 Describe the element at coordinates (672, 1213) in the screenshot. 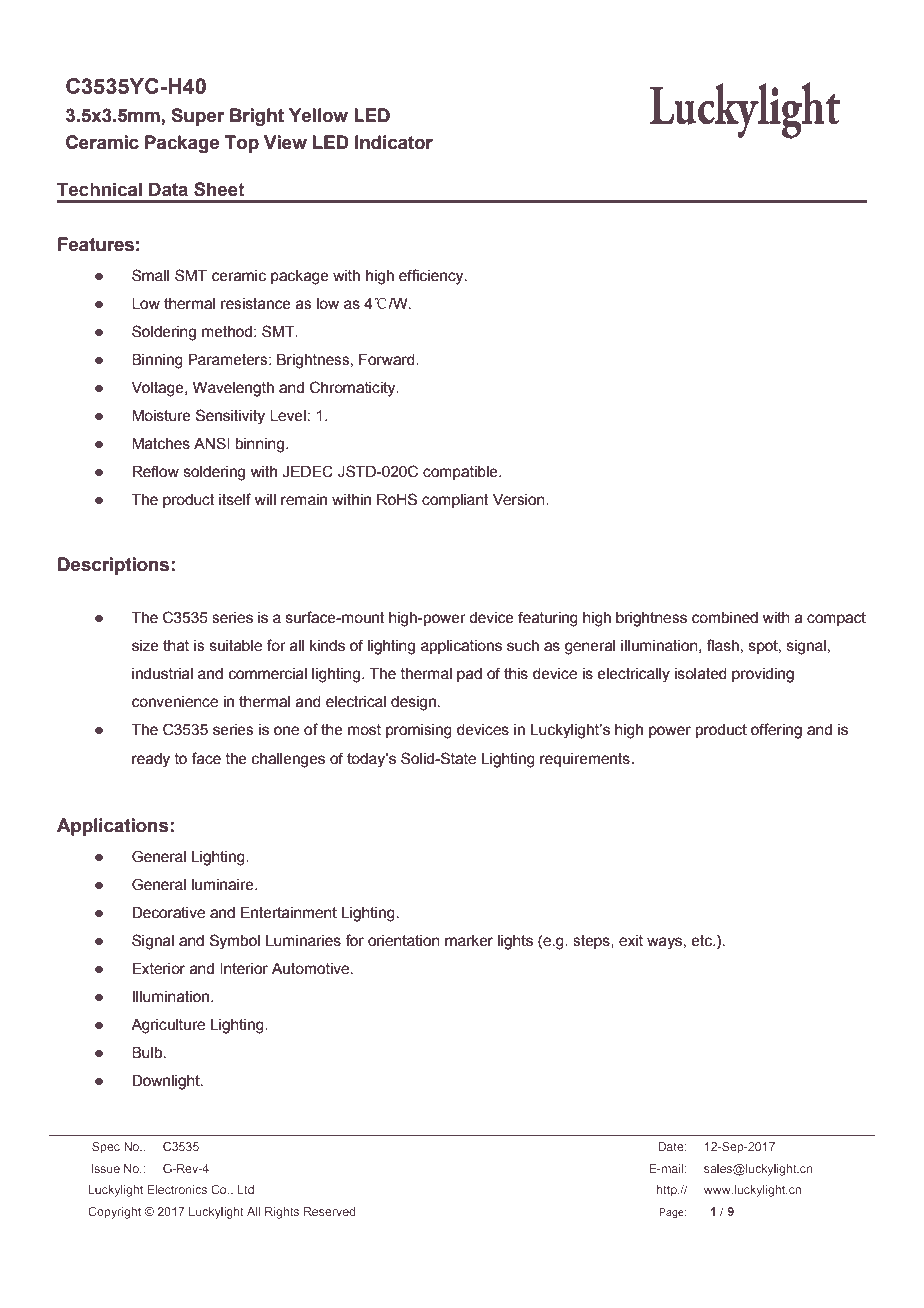

I see `Page` at that location.
